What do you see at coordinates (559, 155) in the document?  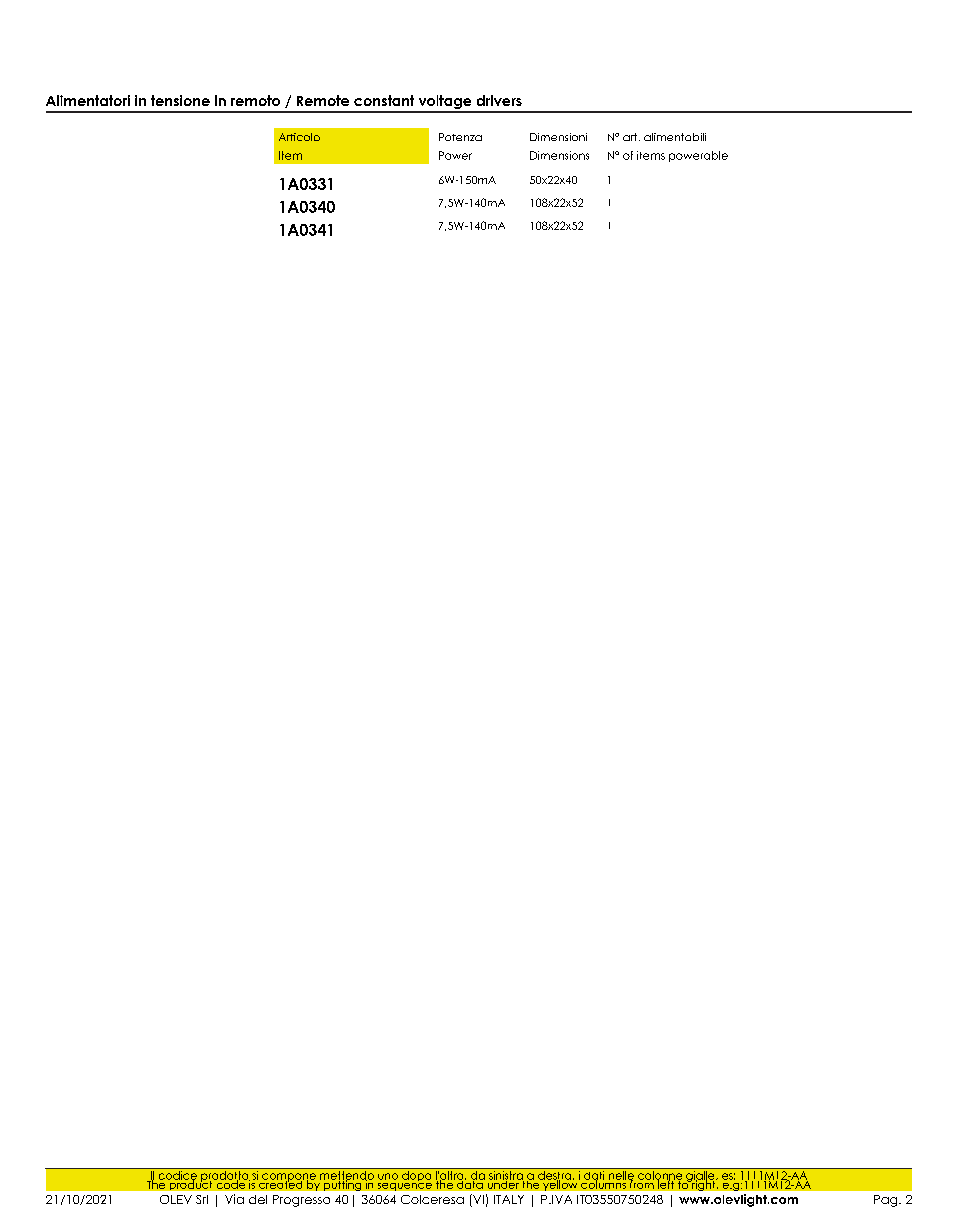 I see `Dimensions` at bounding box center [559, 155].
